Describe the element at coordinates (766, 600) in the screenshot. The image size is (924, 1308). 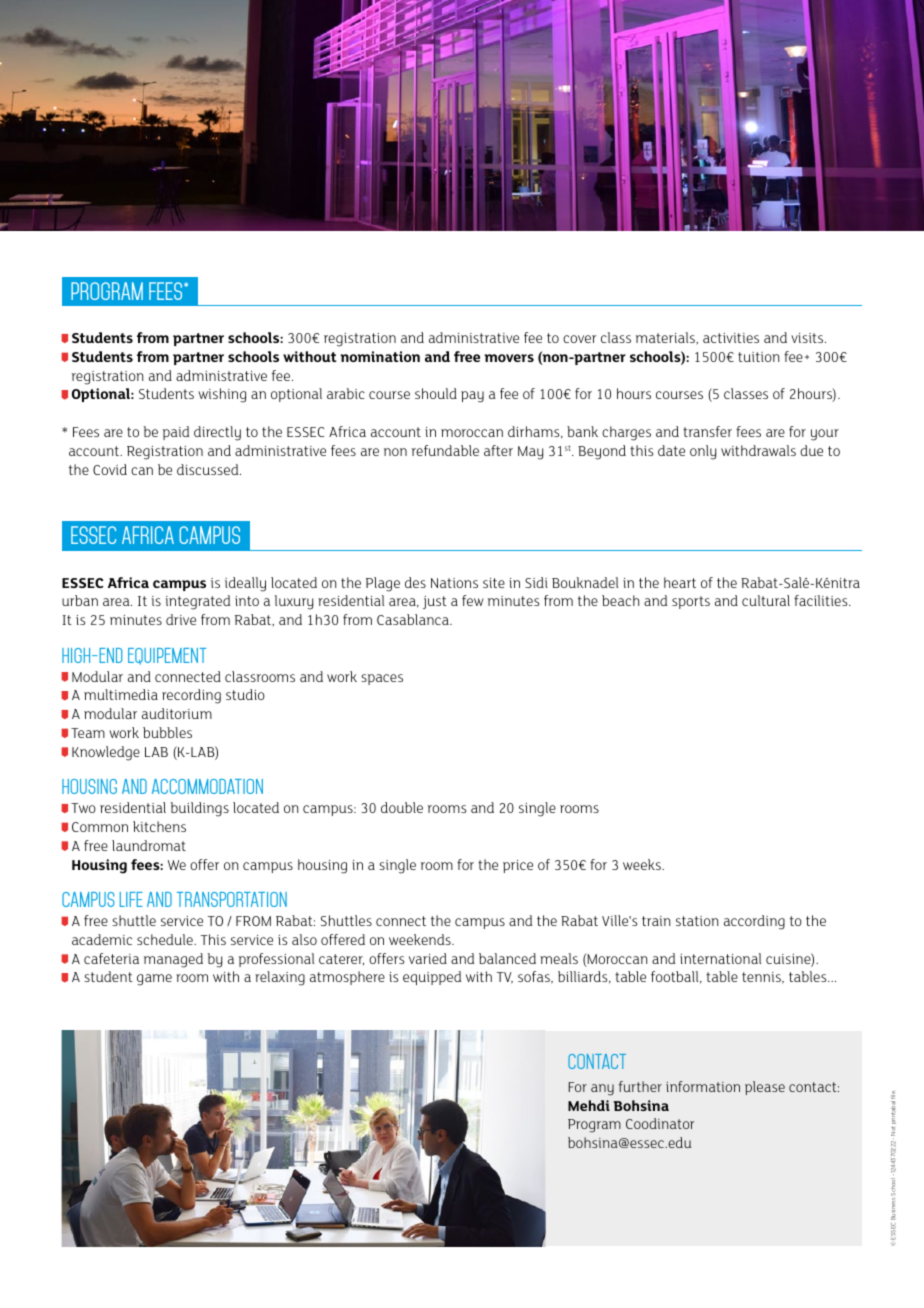
I see `cultural` at that location.
